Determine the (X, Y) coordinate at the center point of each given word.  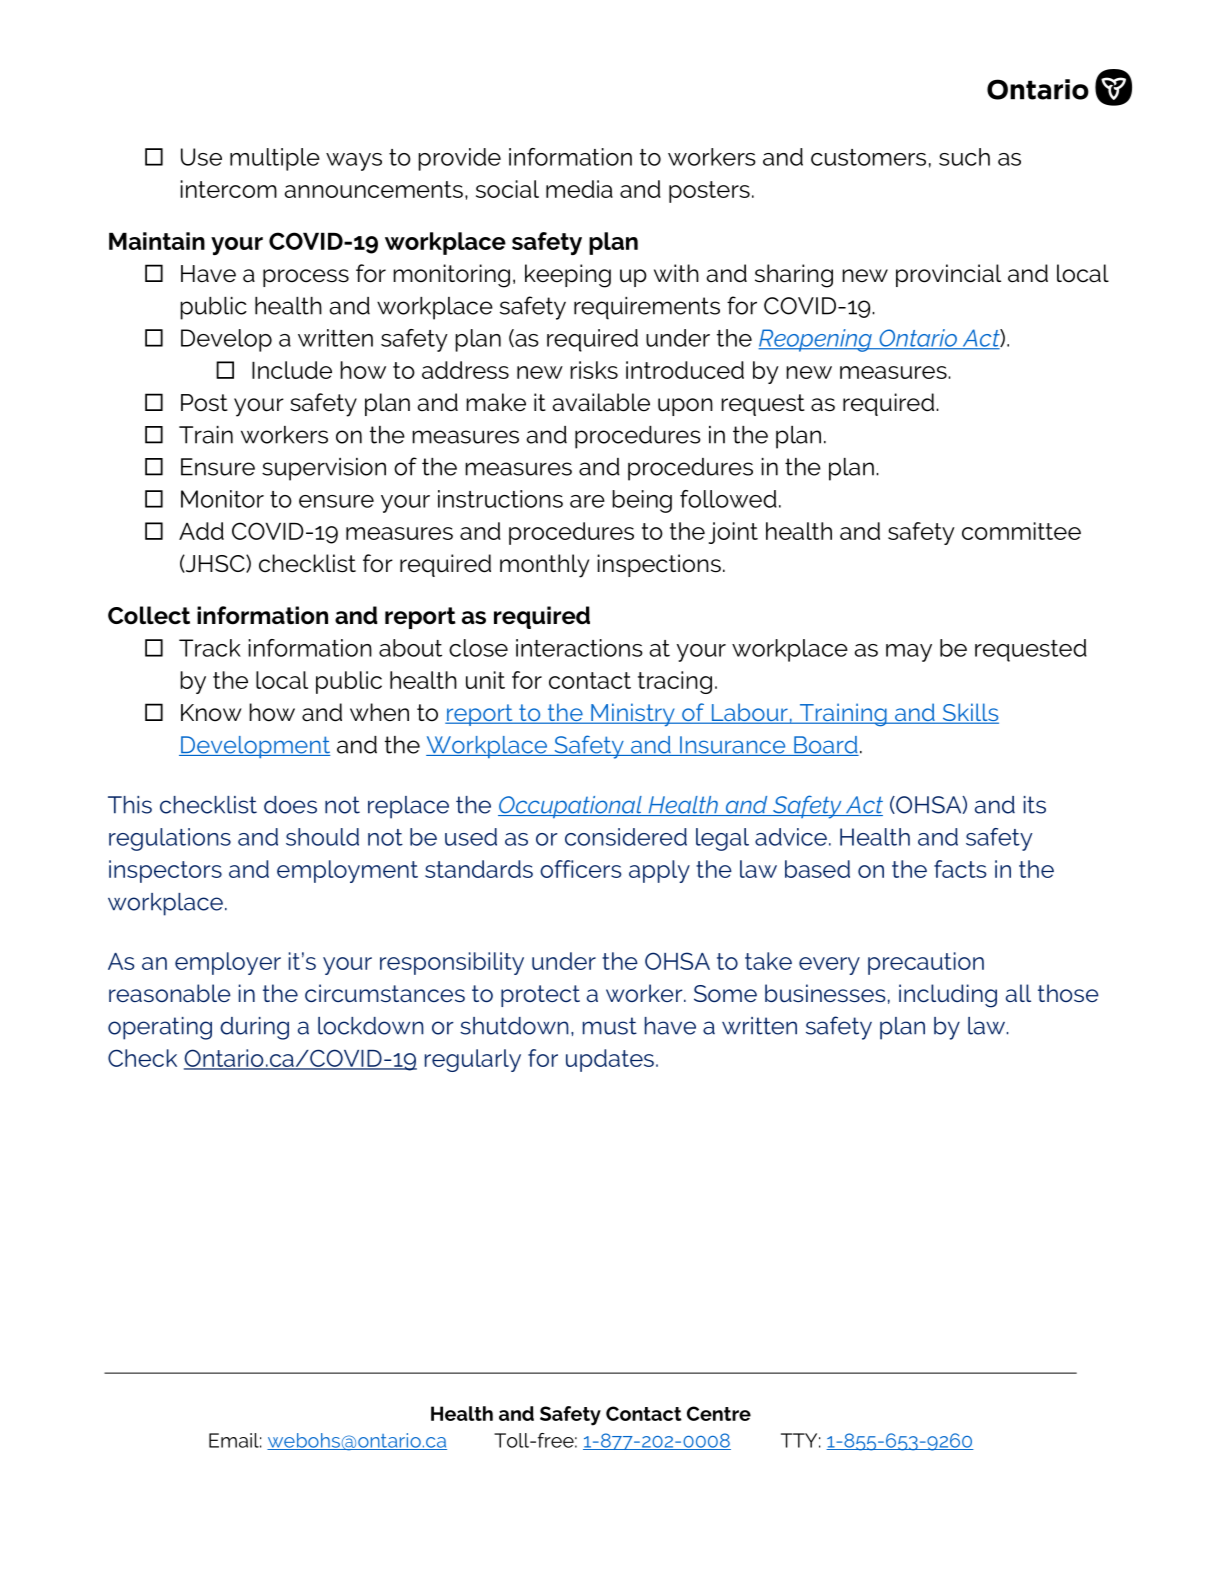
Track (210, 648)
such (964, 157)
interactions (579, 648)
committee (1021, 531)
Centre (719, 1413)
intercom (228, 189)
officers (581, 869)
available (601, 402)
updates (610, 1060)
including (948, 996)
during (254, 1028)
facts (960, 869)
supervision (324, 469)
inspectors (165, 871)
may (909, 653)
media (579, 189)
